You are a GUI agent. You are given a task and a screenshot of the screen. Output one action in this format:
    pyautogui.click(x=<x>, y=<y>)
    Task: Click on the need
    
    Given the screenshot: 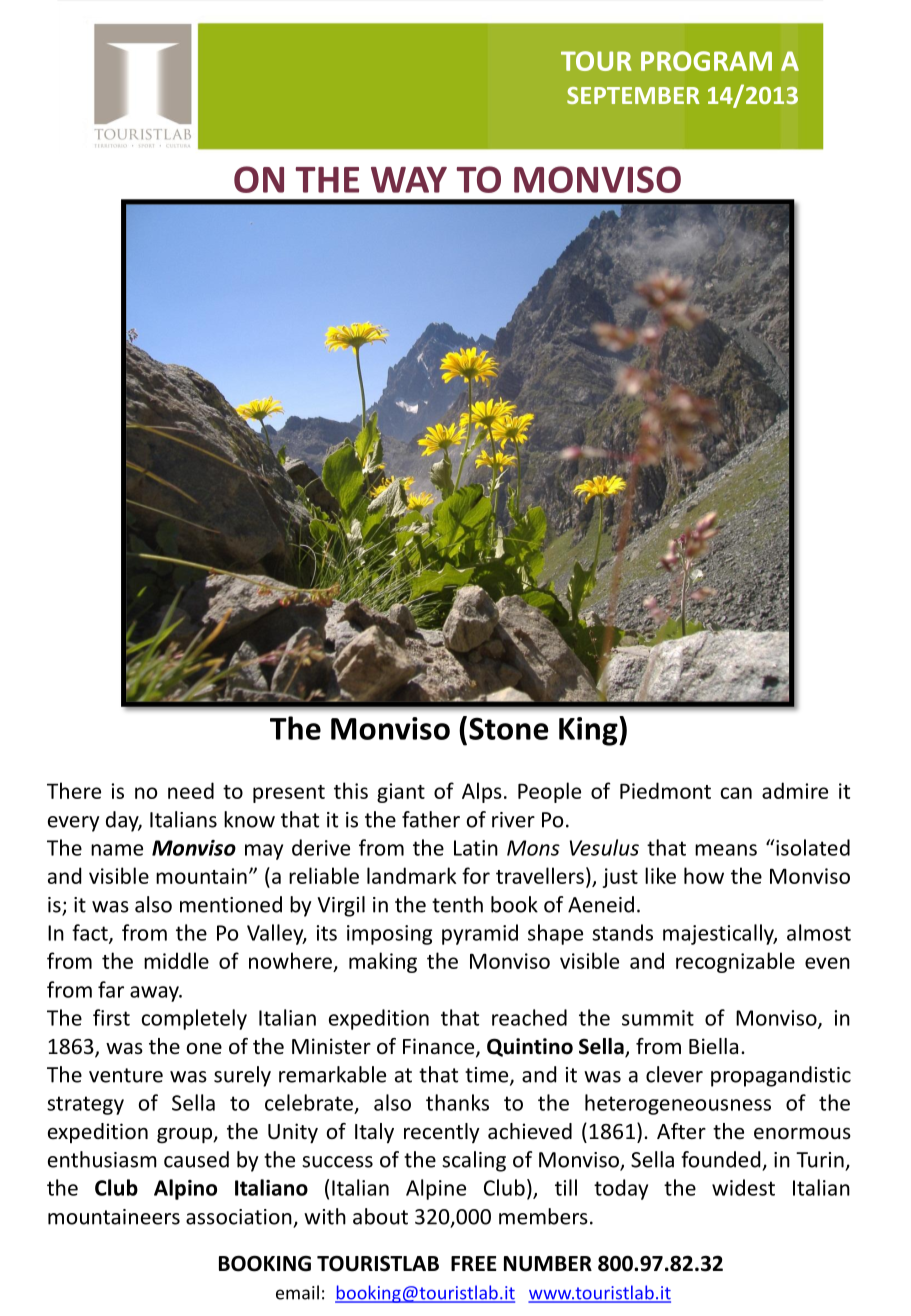 What is the action you would take?
    pyautogui.click(x=191, y=790)
